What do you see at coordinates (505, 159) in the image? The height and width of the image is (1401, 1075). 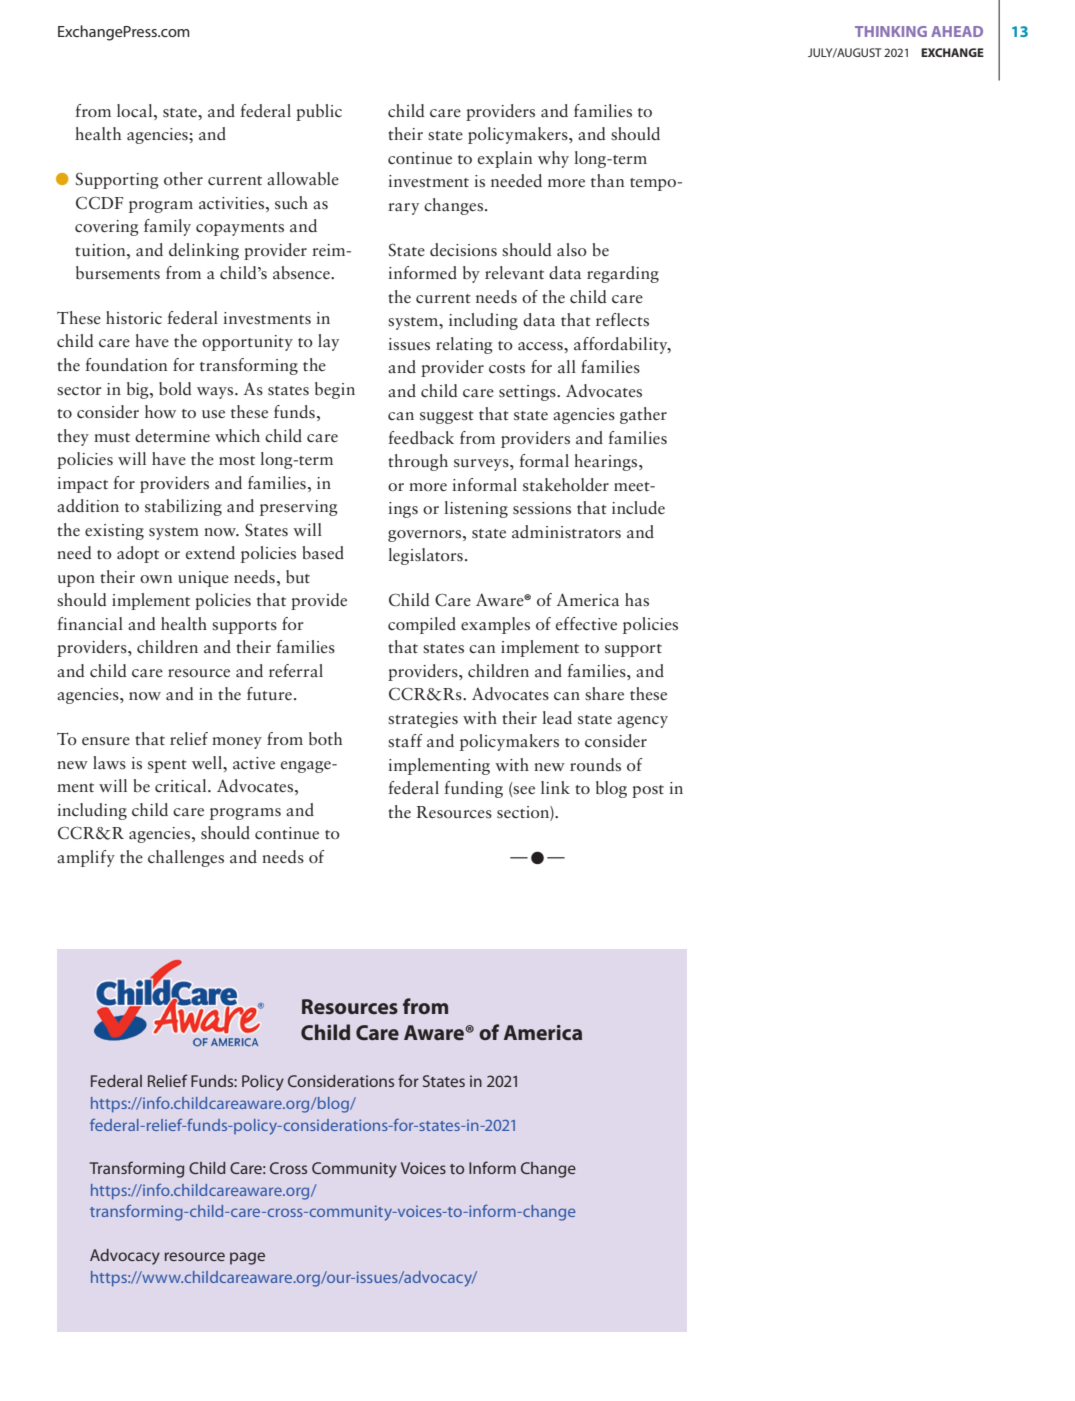 I see `explain` at bounding box center [505, 159].
